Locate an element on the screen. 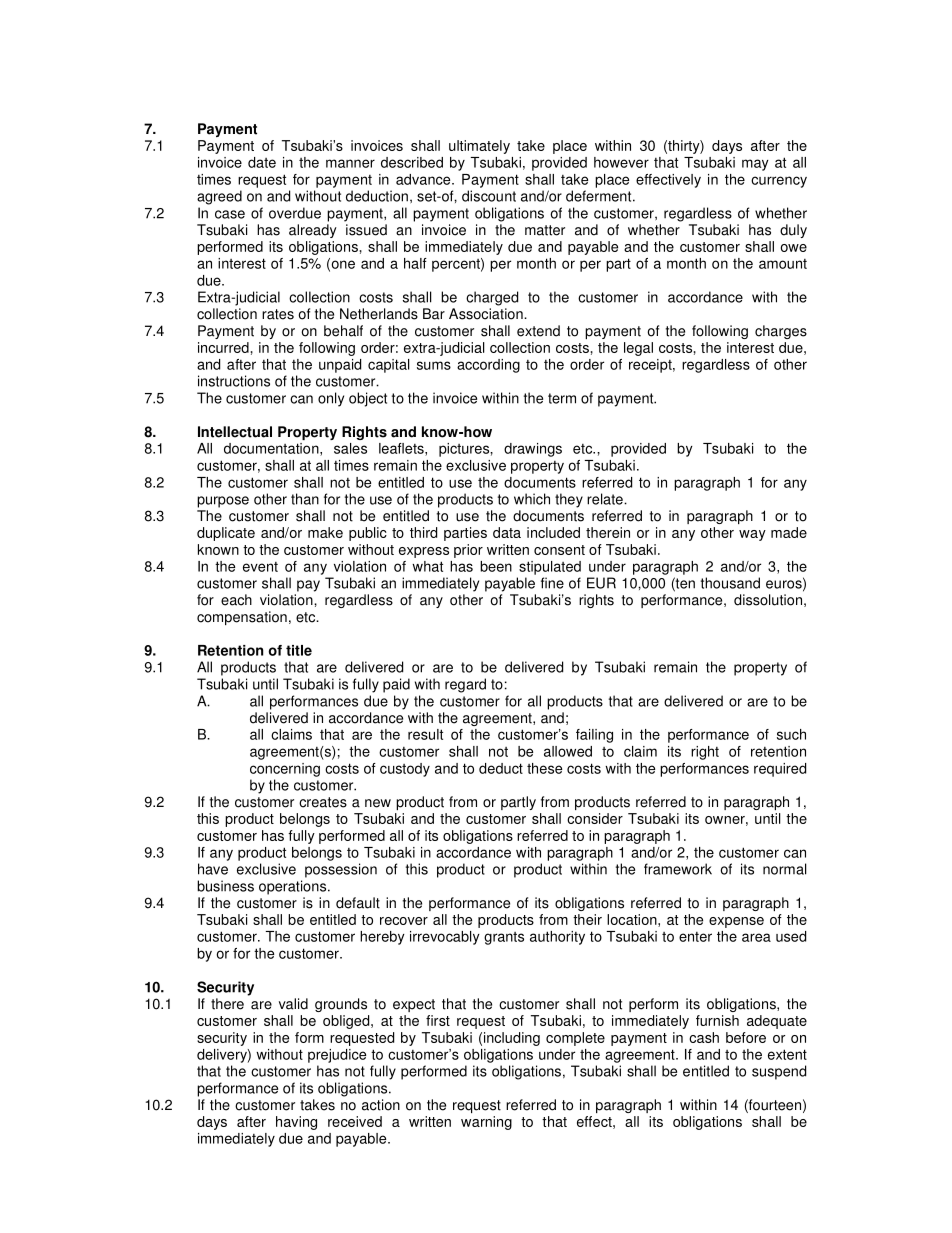 Image resolution: width=952 pixels, height=1233 pixels. than is located at coordinates (305, 499).
